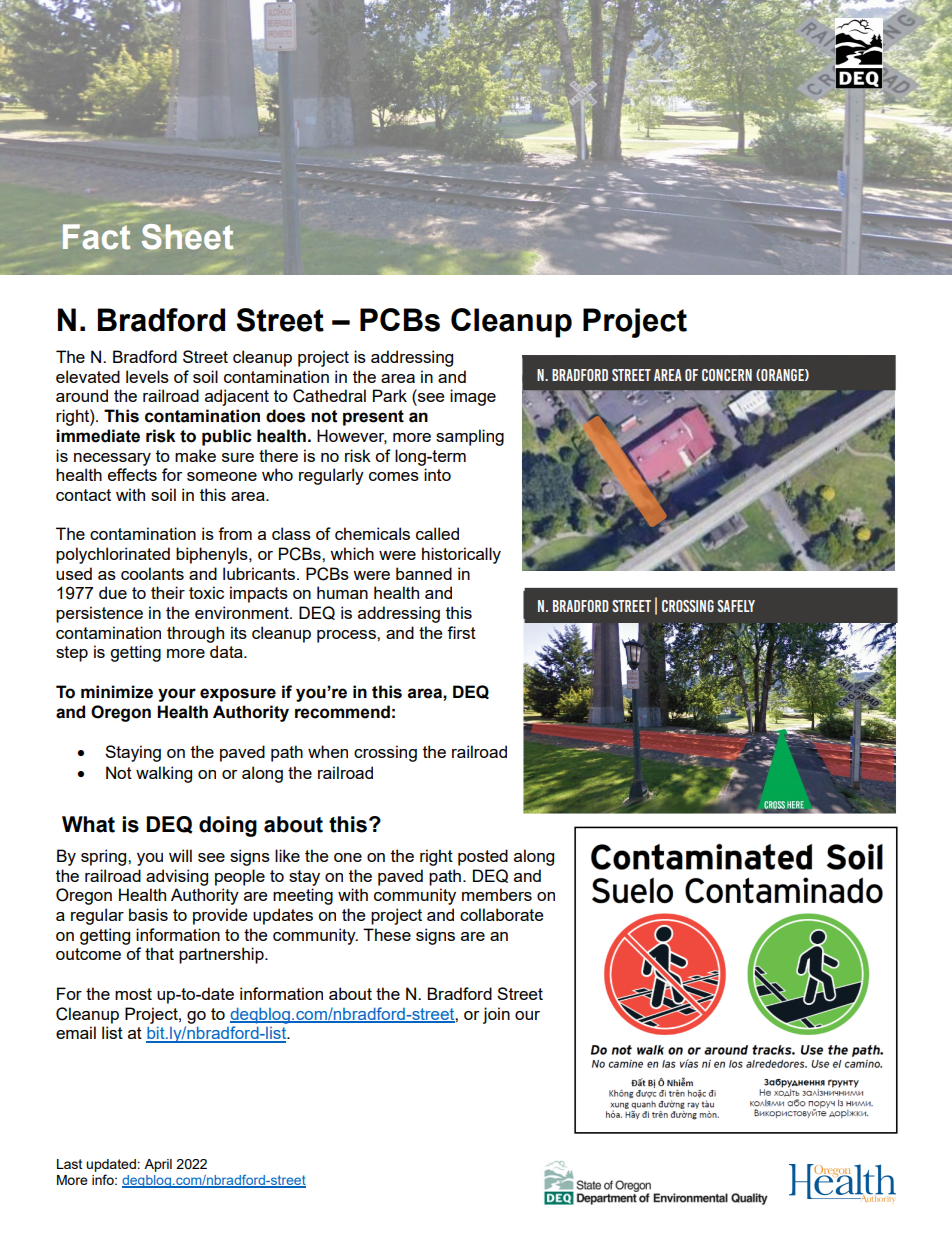  I want to click on April, so click(158, 1165).
